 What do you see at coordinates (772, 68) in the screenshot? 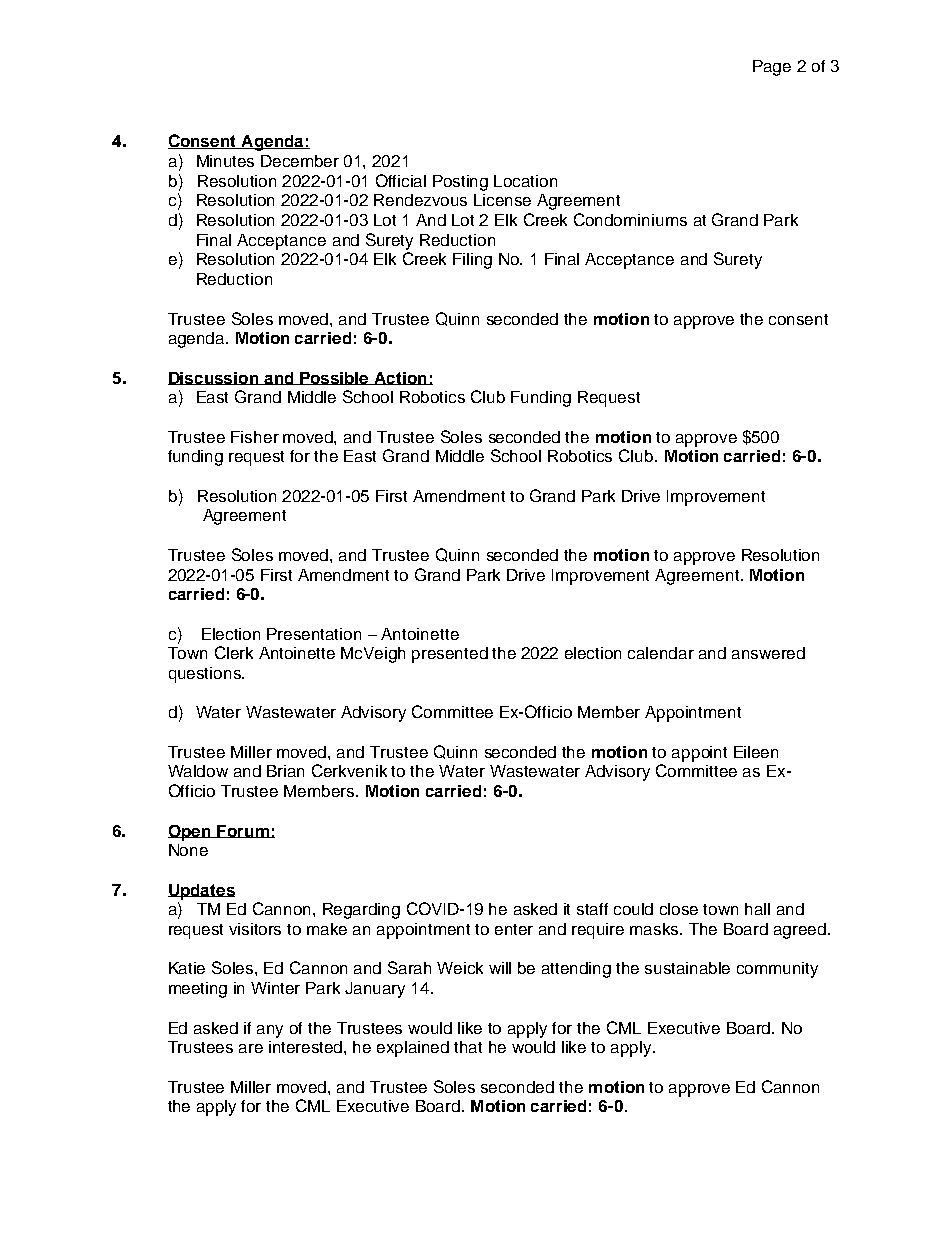
I see `Page` at bounding box center [772, 68].
